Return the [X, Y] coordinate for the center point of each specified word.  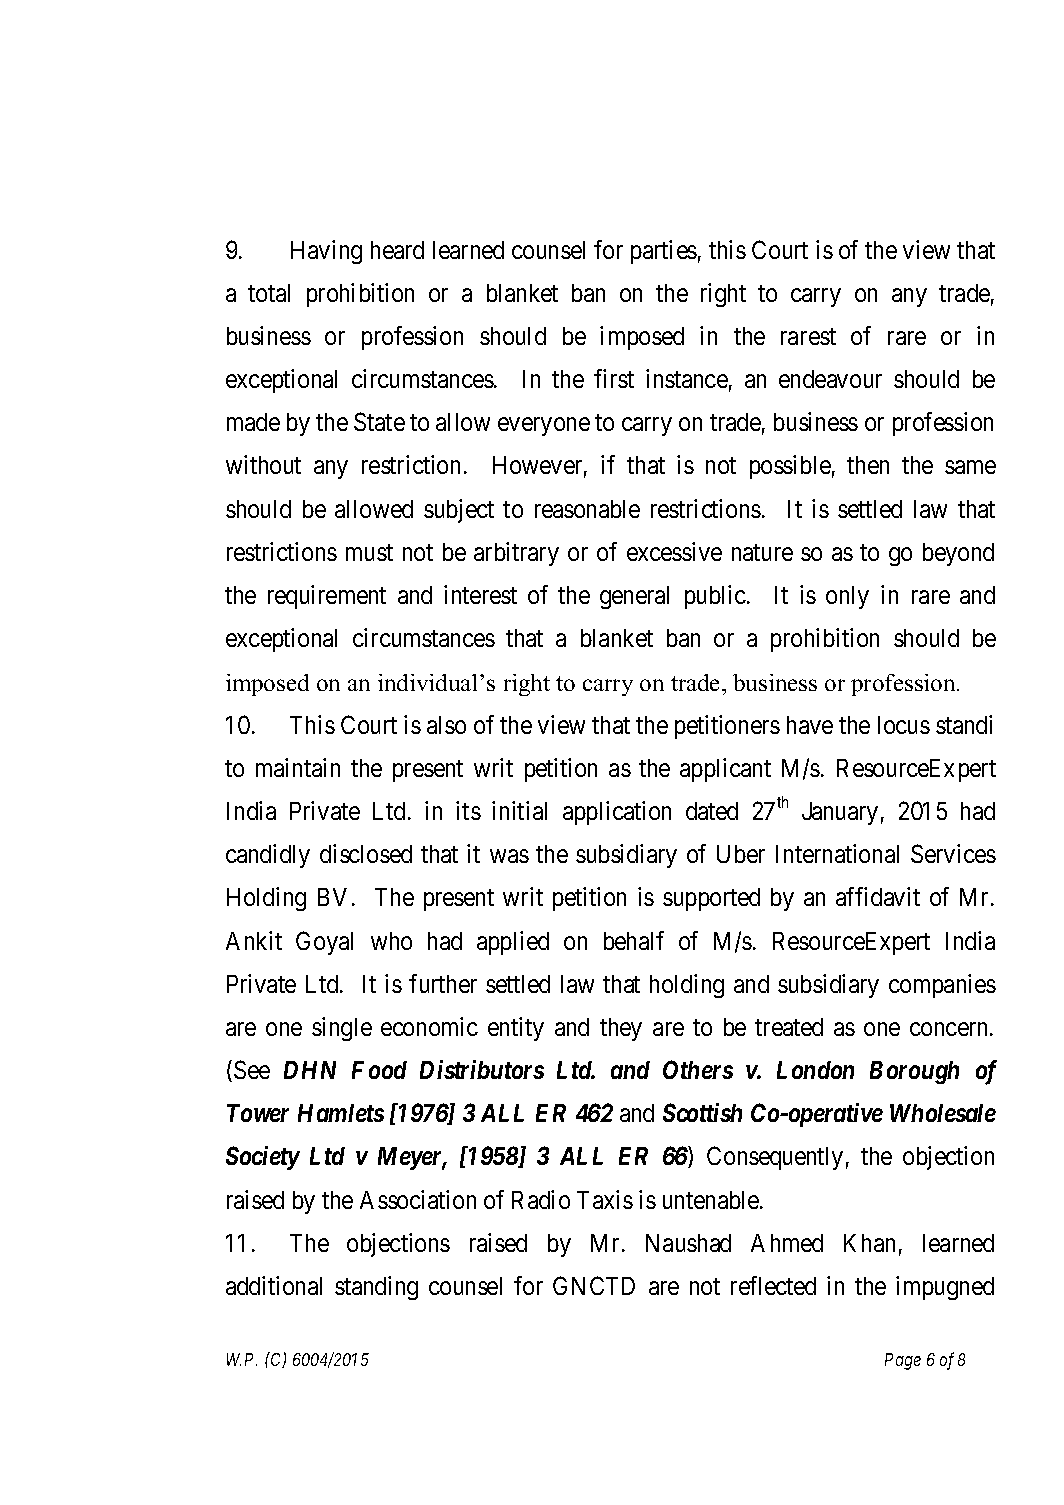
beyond [958, 554]
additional [274, 1285]
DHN [310, 1070]
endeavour [830, 379]
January [840, 813]
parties [664, 252]
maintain [298, 767]
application [617, 813]
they [621, 1029]
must [369, 552]
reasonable [587, 509]
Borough [914, 1072]
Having [326, 252]
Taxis [605, 1199]
